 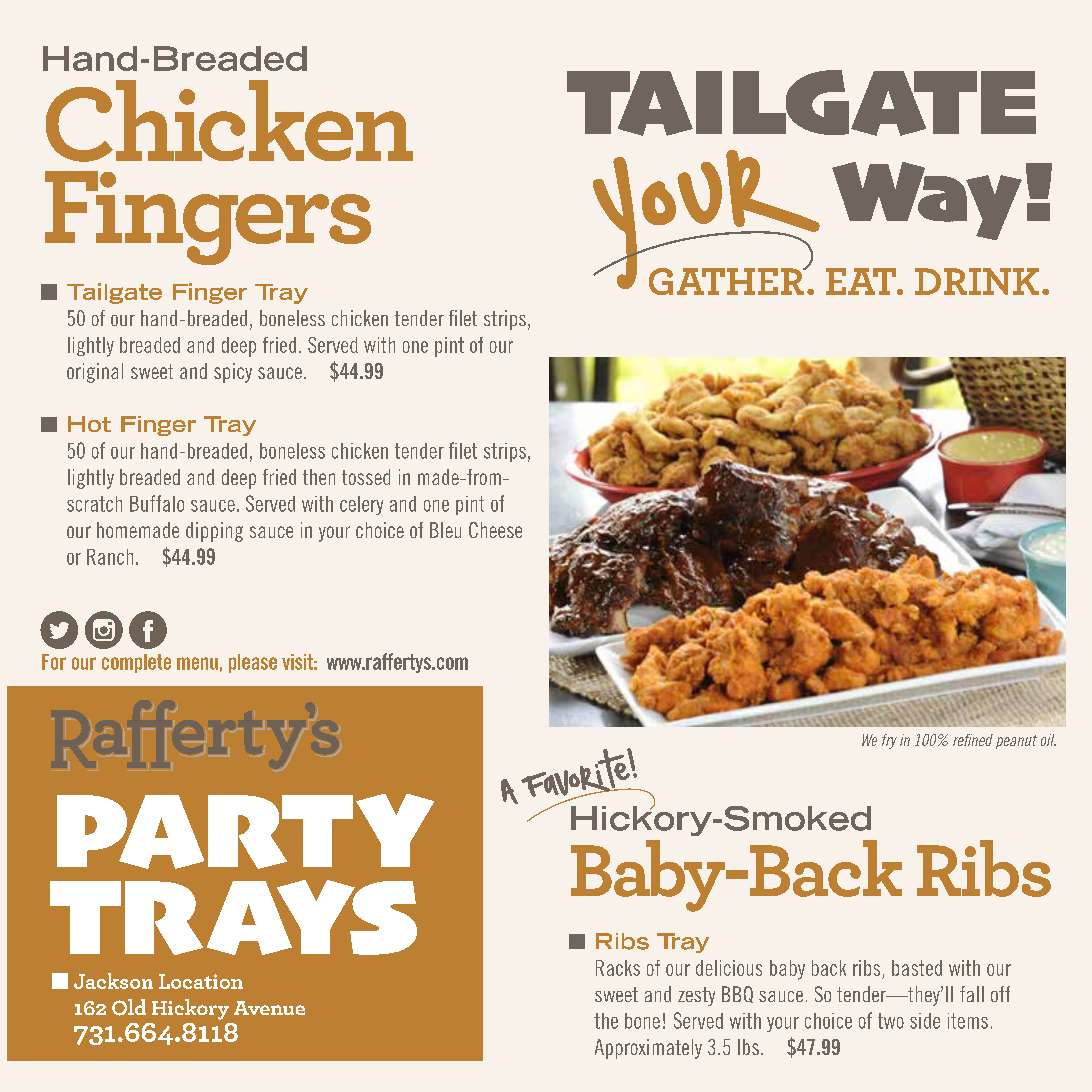 What do you see at coordinates (727, 281) in the screenshot?
I see `GATHER` at bounding box center [727, 281].
